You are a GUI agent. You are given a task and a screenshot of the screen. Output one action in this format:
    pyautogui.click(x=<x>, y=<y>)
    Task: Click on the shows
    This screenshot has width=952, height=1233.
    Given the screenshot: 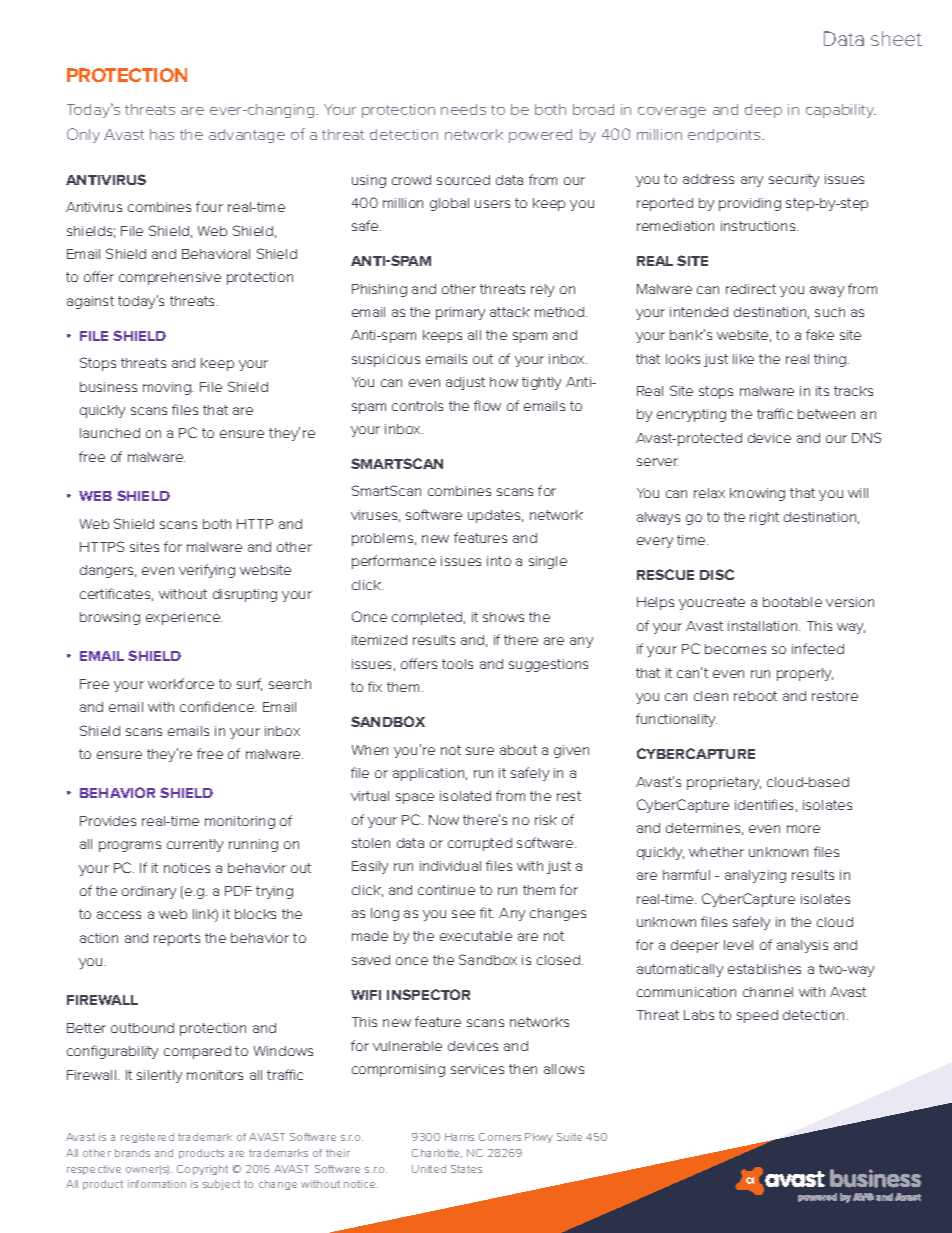 What is the action you would take?
    pyautogui.click(x=503, y=617)
